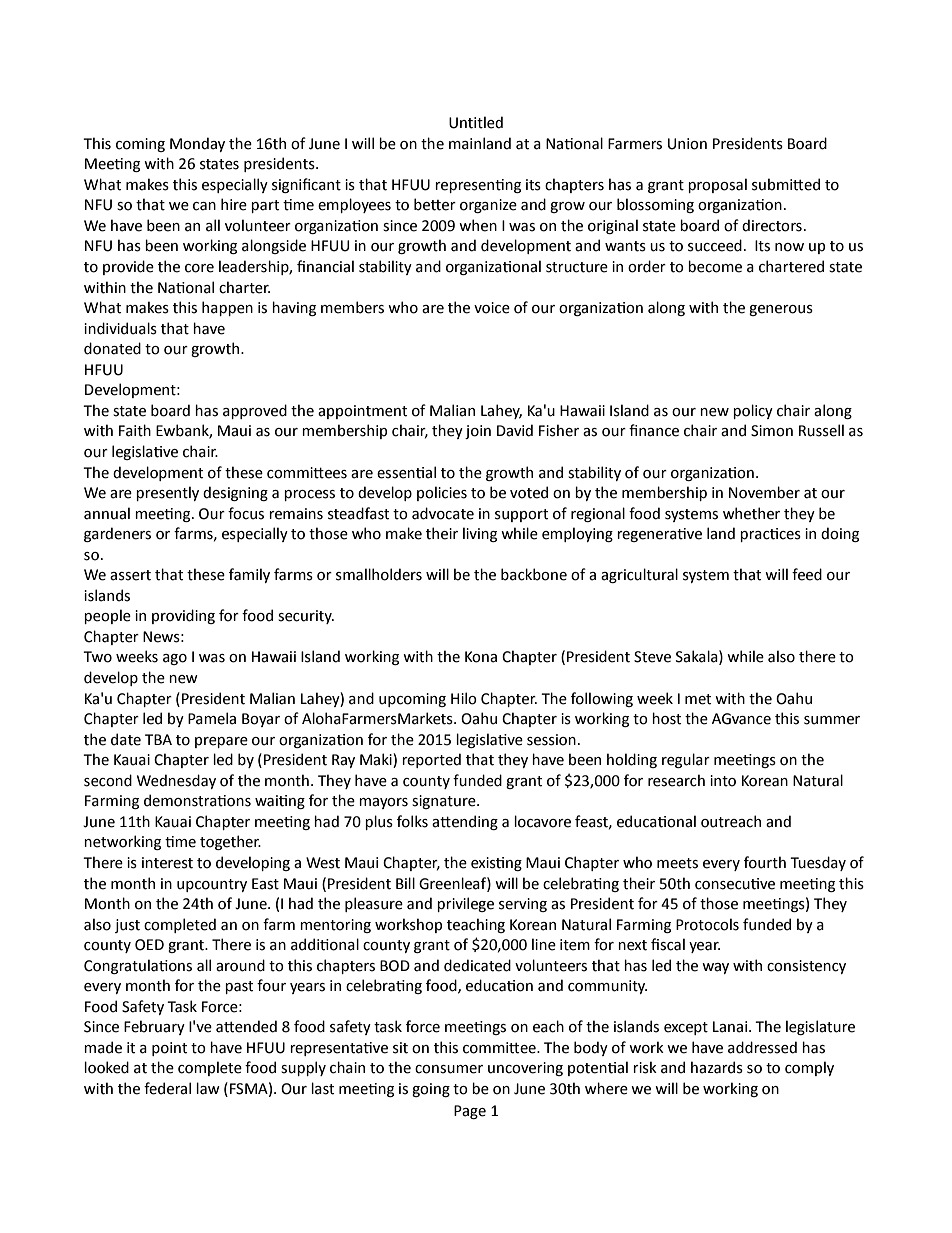 The height and width of the screenshot is (1233, 952). What do you see at coordinates (449, 1069) in the screenshot?
I see `consumer` at bounding box center [449, 1069].
